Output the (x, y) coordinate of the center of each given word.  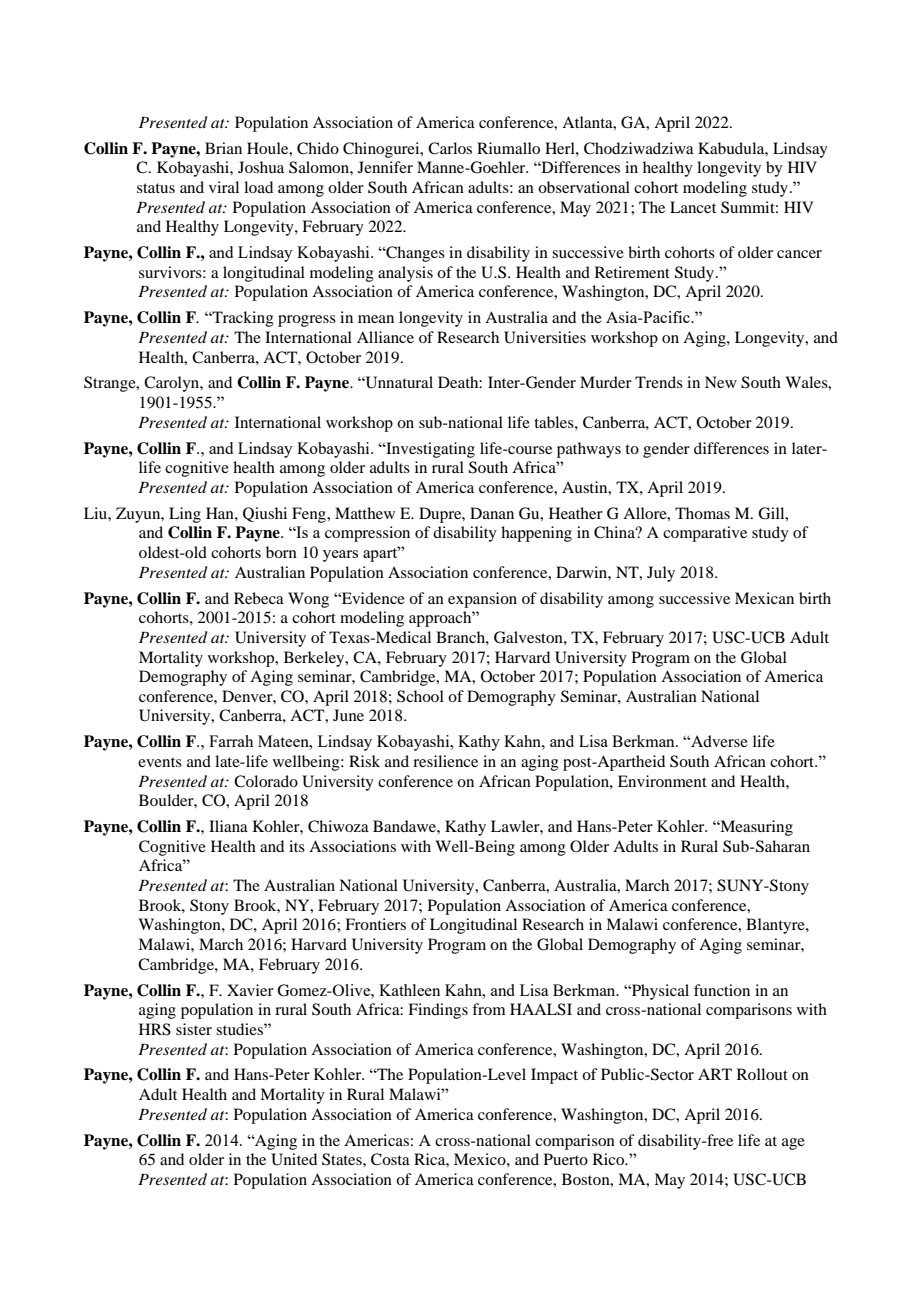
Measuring (755, 828)
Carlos (450, 148)
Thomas (702, 513)
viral (224, 187)
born (281, 552)
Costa (390, 1159)
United (294, 1159)
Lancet (693, 207)
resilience (445, 761)
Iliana (228, 826)
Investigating (429, 450)
